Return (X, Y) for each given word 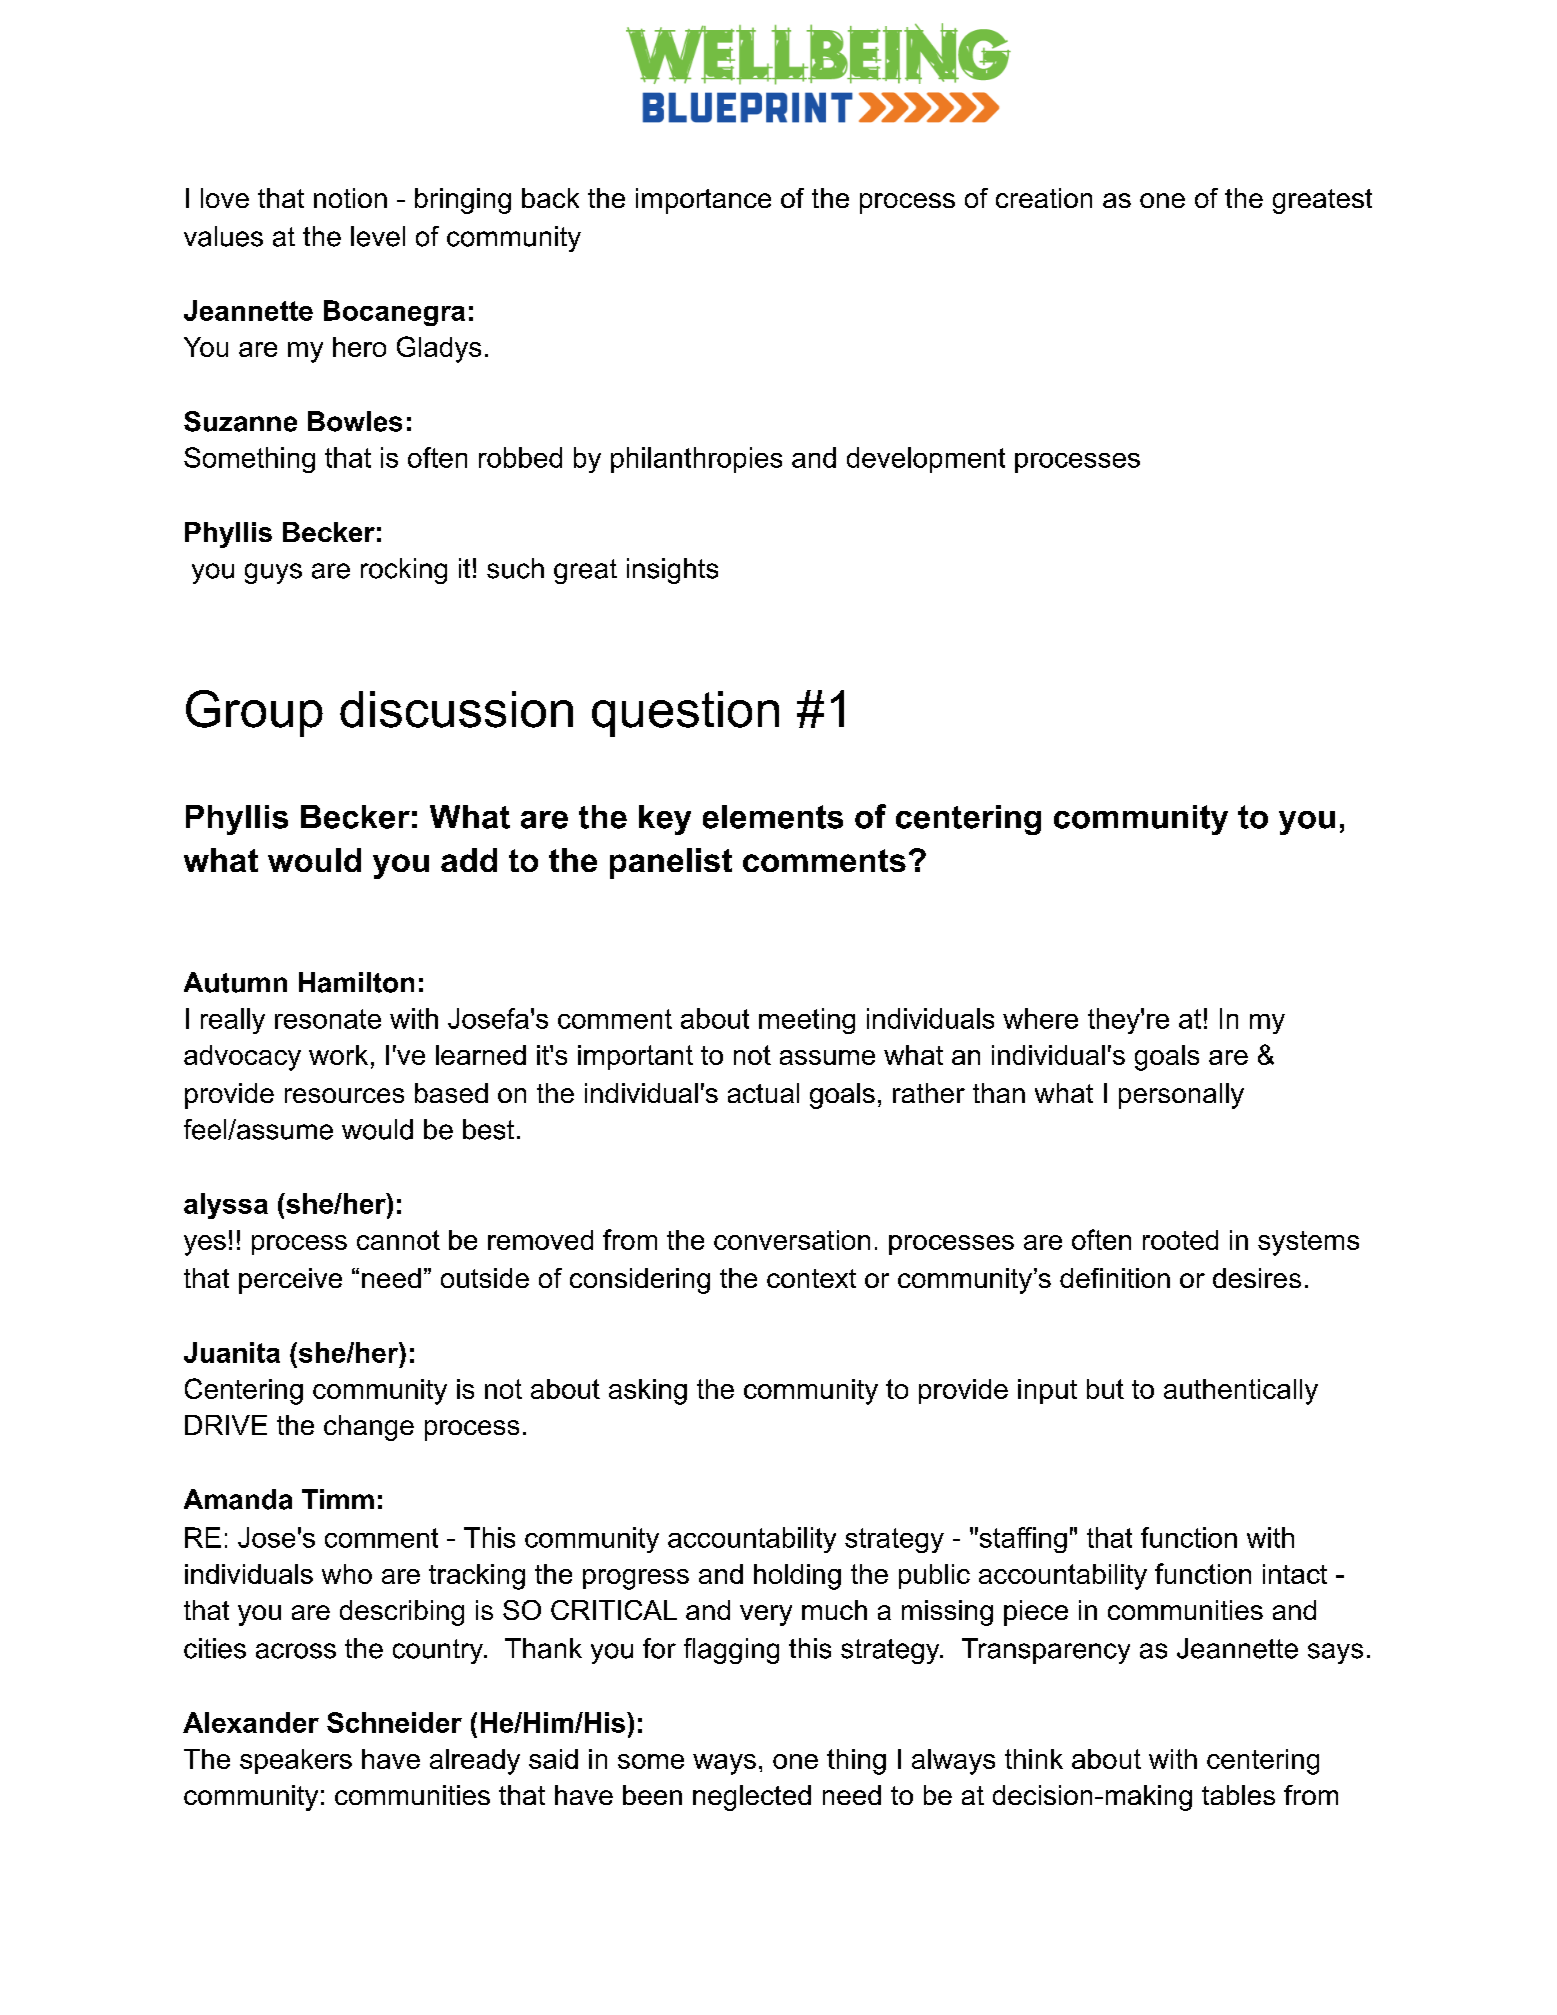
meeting (807, 1021)
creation (1044, 198)
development (926, 460)
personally (1181, 1096)
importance (703, 201)
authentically (1241, 1392)
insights (672, 571)
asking (648, 1392)
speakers (296, 1761)
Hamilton (356, 982)
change (369, 1428)
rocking (404, 571)
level (378, 236)
